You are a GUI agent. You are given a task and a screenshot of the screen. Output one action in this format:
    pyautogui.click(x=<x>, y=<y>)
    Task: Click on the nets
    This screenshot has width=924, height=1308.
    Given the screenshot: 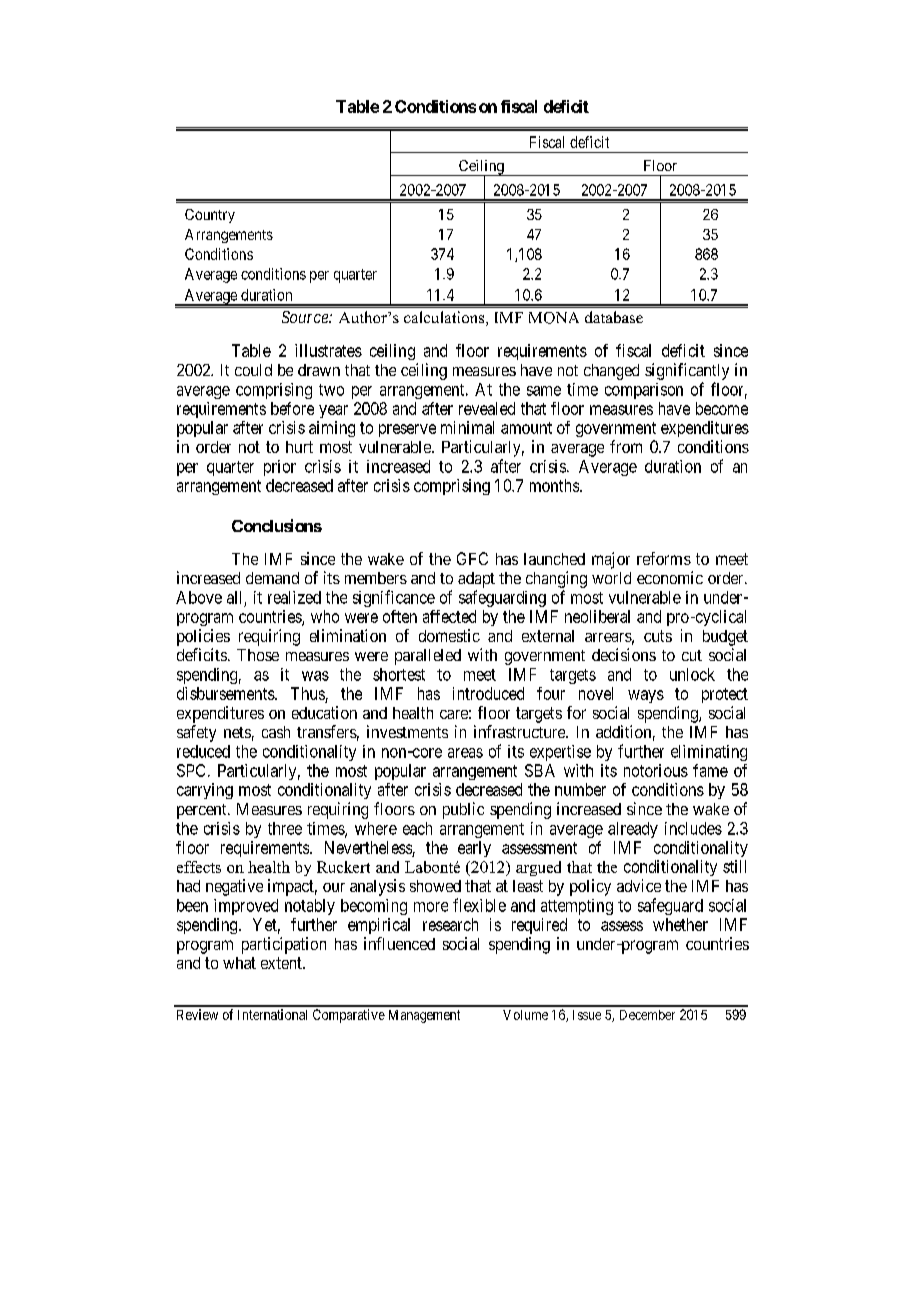 What is the action you would take?
    pyautogui.click(x=237, y=732)
